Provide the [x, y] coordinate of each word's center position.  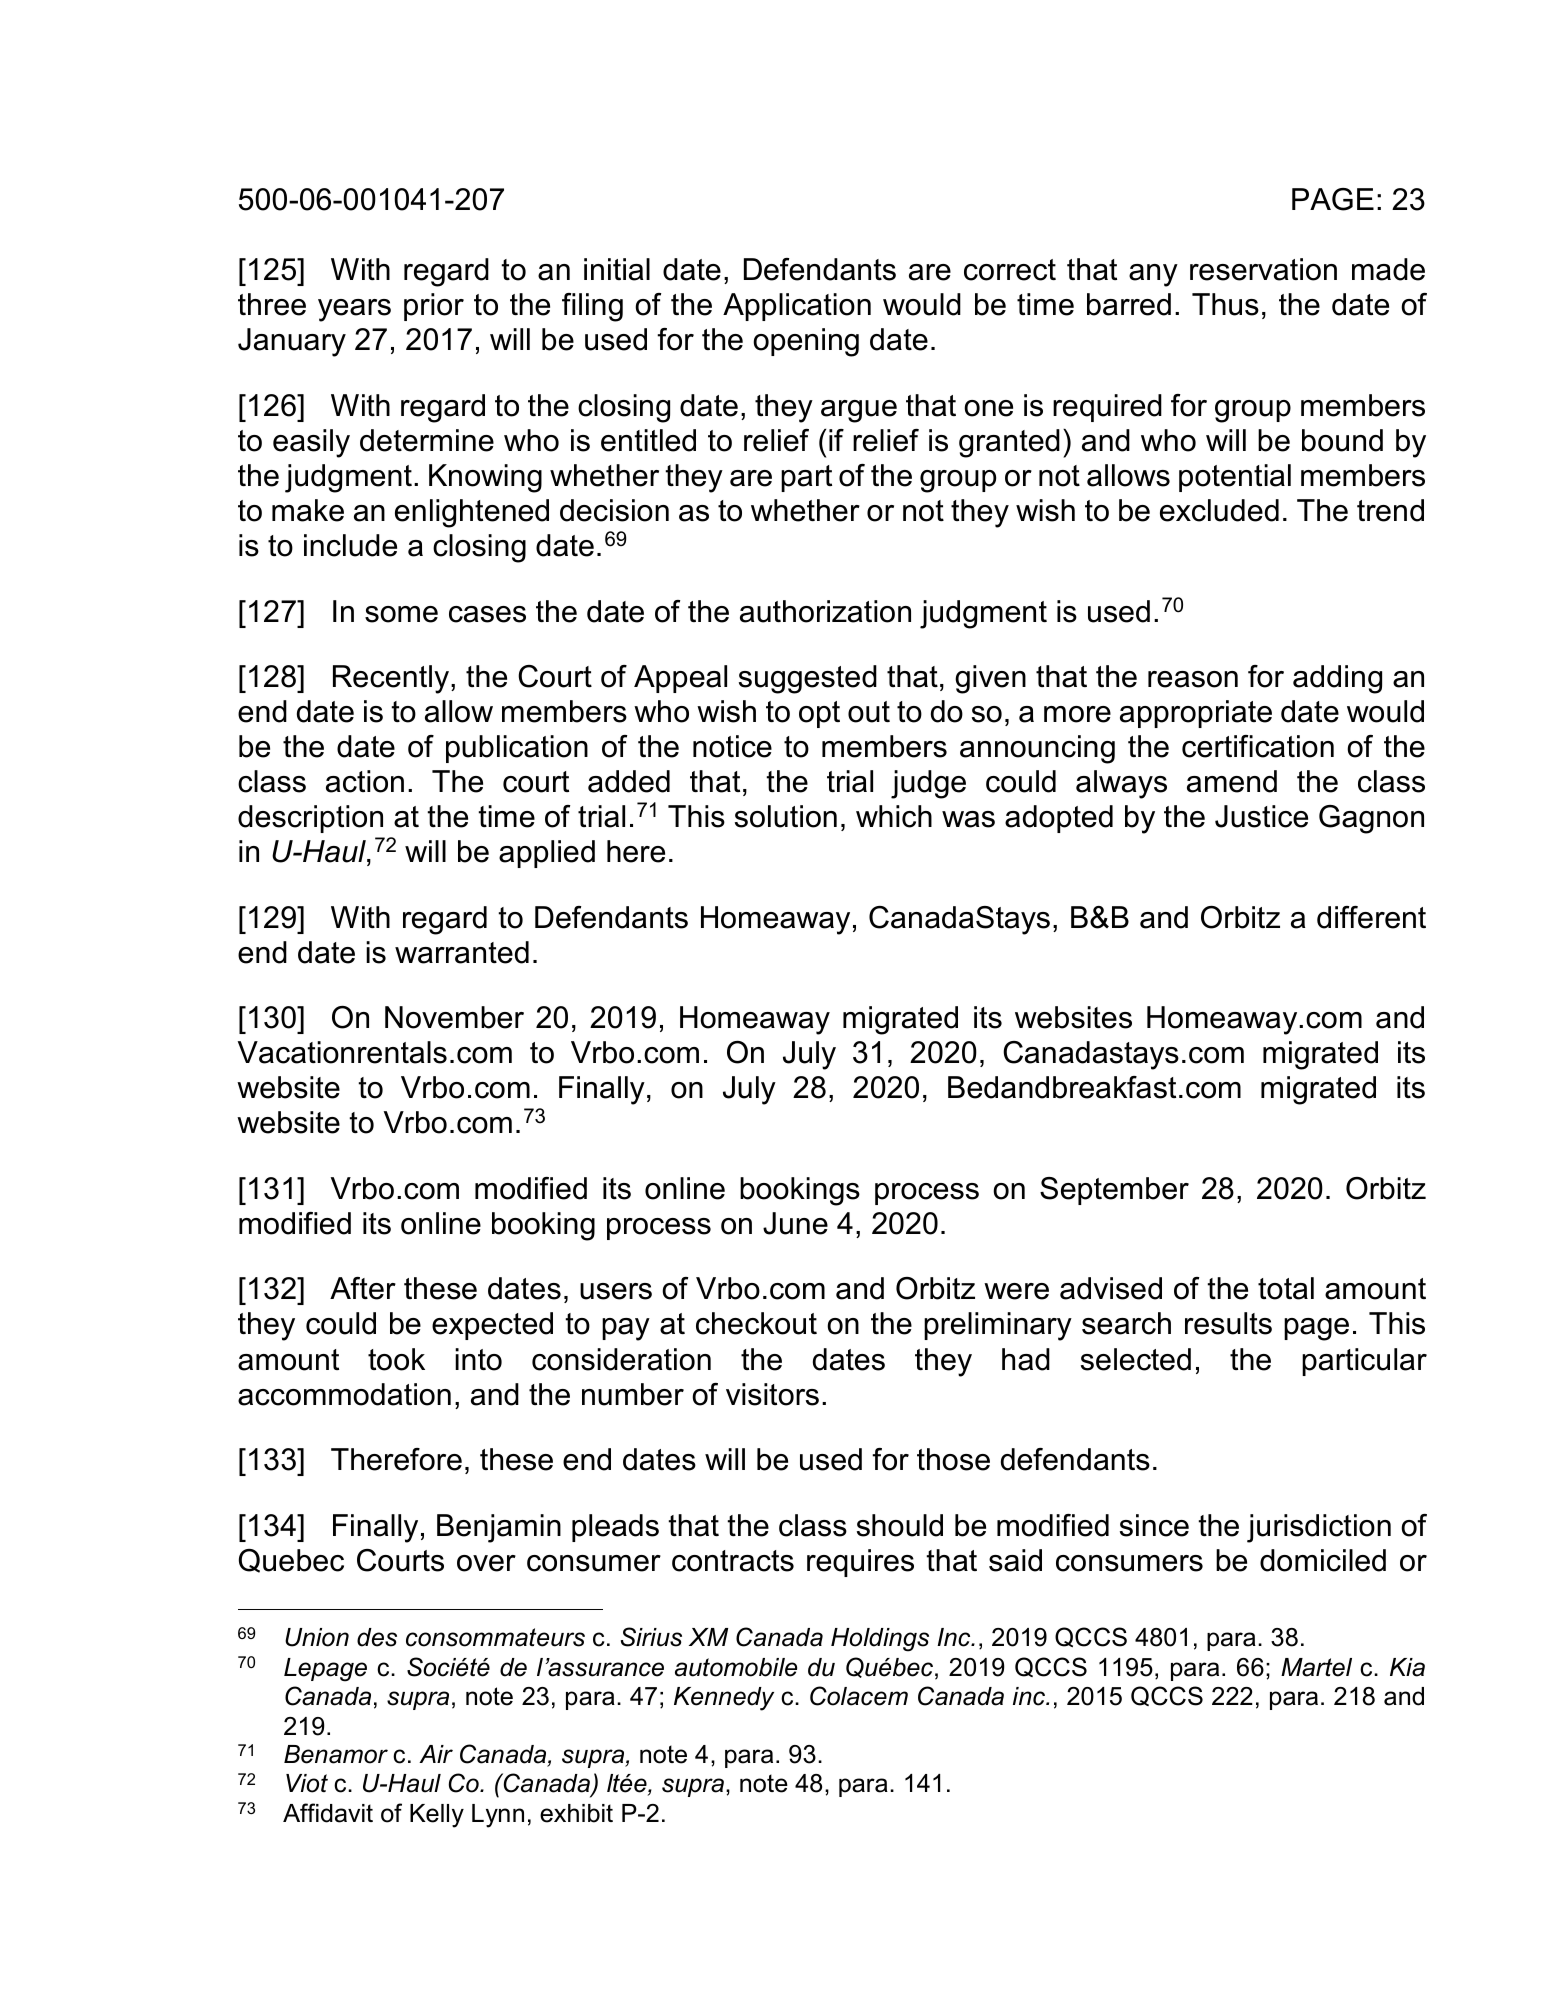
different [1371, 917]
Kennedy [724, 1699]
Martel [1316, 1667]
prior [434, 307]
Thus [1225, 304]
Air [436, 1754]
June [795, 1223]
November [454, 1017]
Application [797, 307]
